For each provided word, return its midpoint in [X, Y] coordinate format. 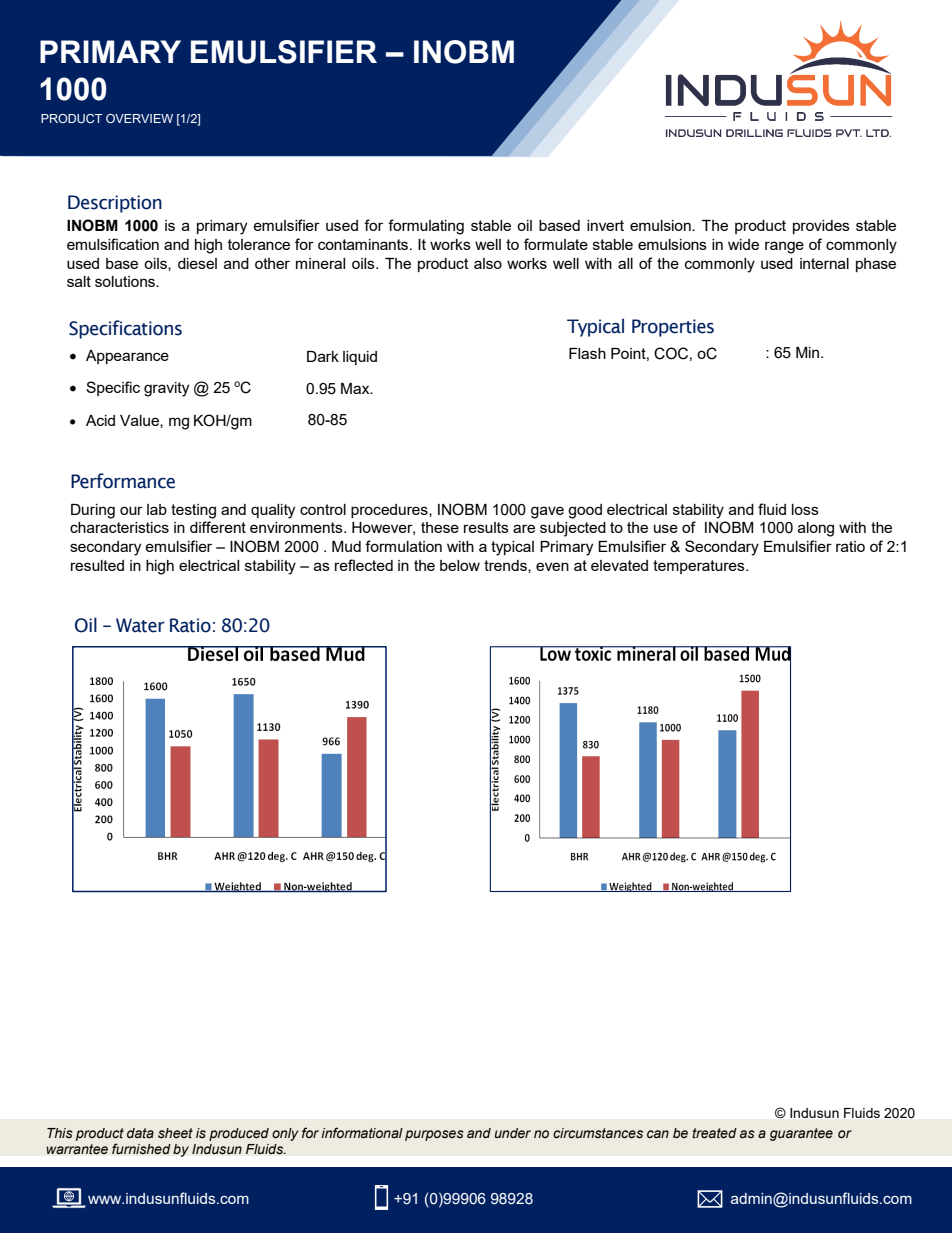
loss [805, 509]
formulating [426, 227]
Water [140, 625]
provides [821, 227]
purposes [434, 1135]
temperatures [700, 567]
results [486, 527]
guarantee [801, 1134]
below [460, 565]
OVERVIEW [139, 118]
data [140, 1133]
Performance [123, 481]
